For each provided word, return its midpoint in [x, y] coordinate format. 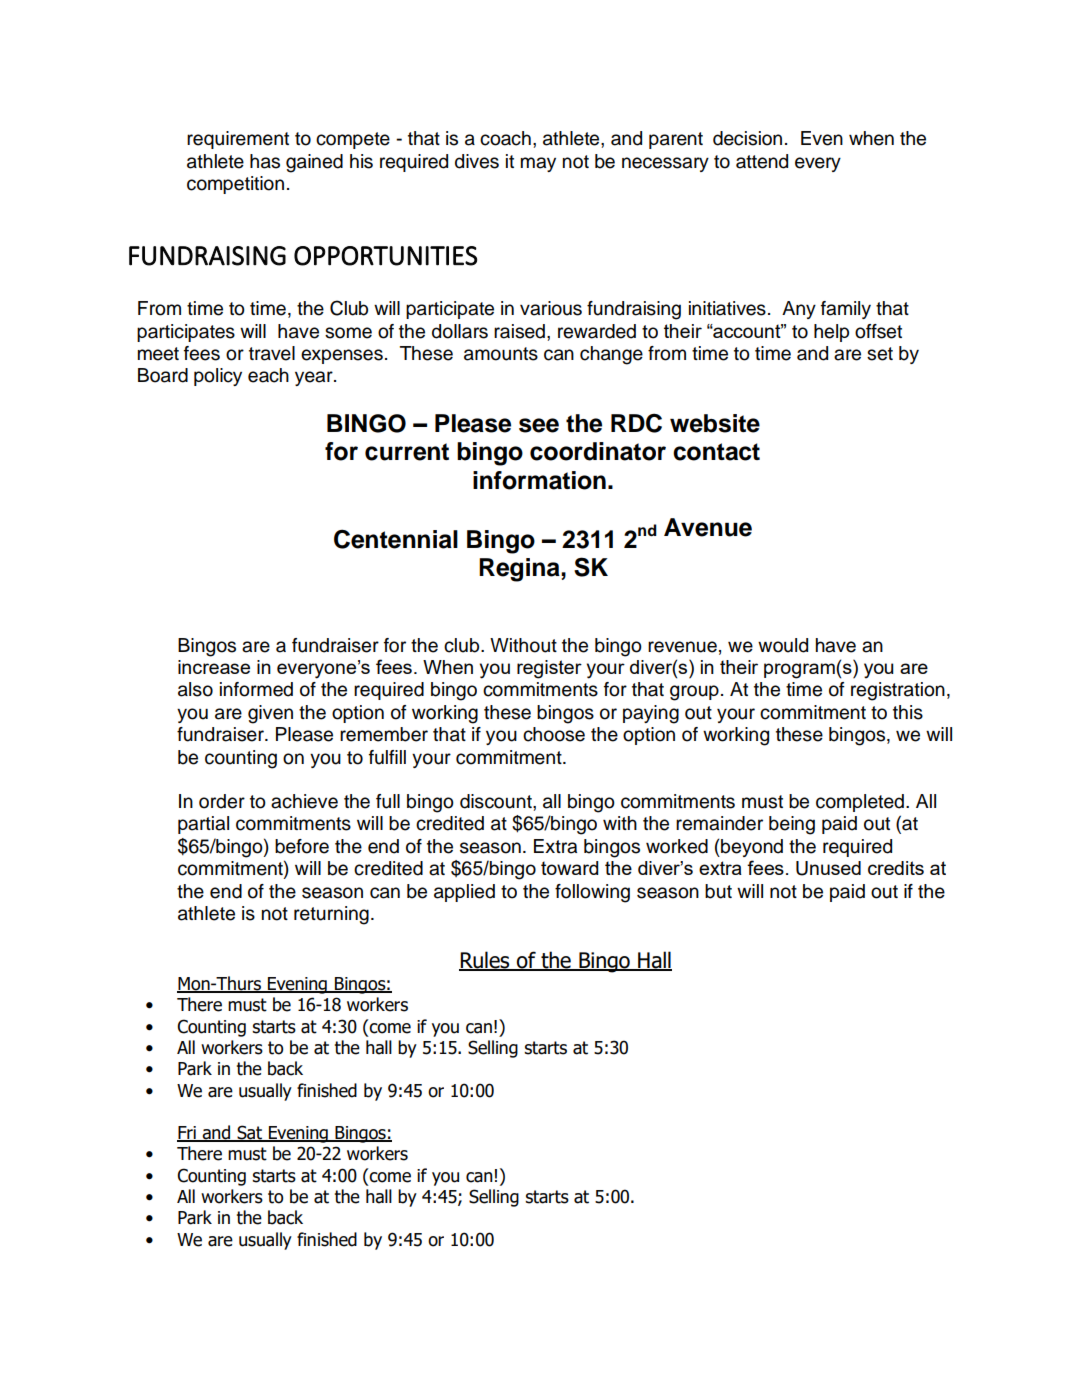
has [265, 161]
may [538, 164]
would [783, 645]
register [549, 669]
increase [214, 667]
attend [762, 161]
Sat [249, 1133]
